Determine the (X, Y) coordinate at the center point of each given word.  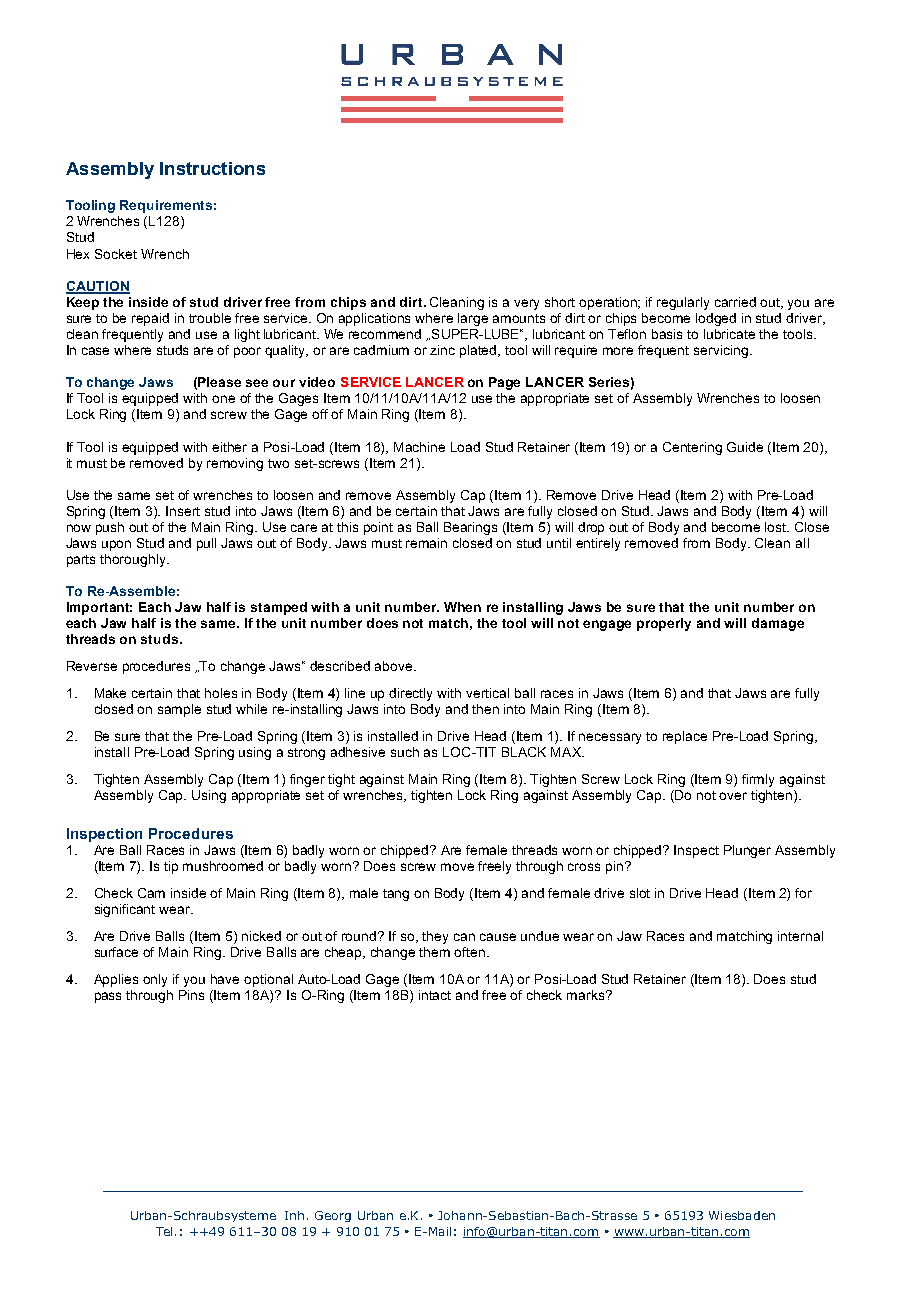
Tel (164, 1231)
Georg (333, 1216)
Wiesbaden (742, 1215)
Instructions (212, 168)
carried (735, 302)
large (473, 319)
